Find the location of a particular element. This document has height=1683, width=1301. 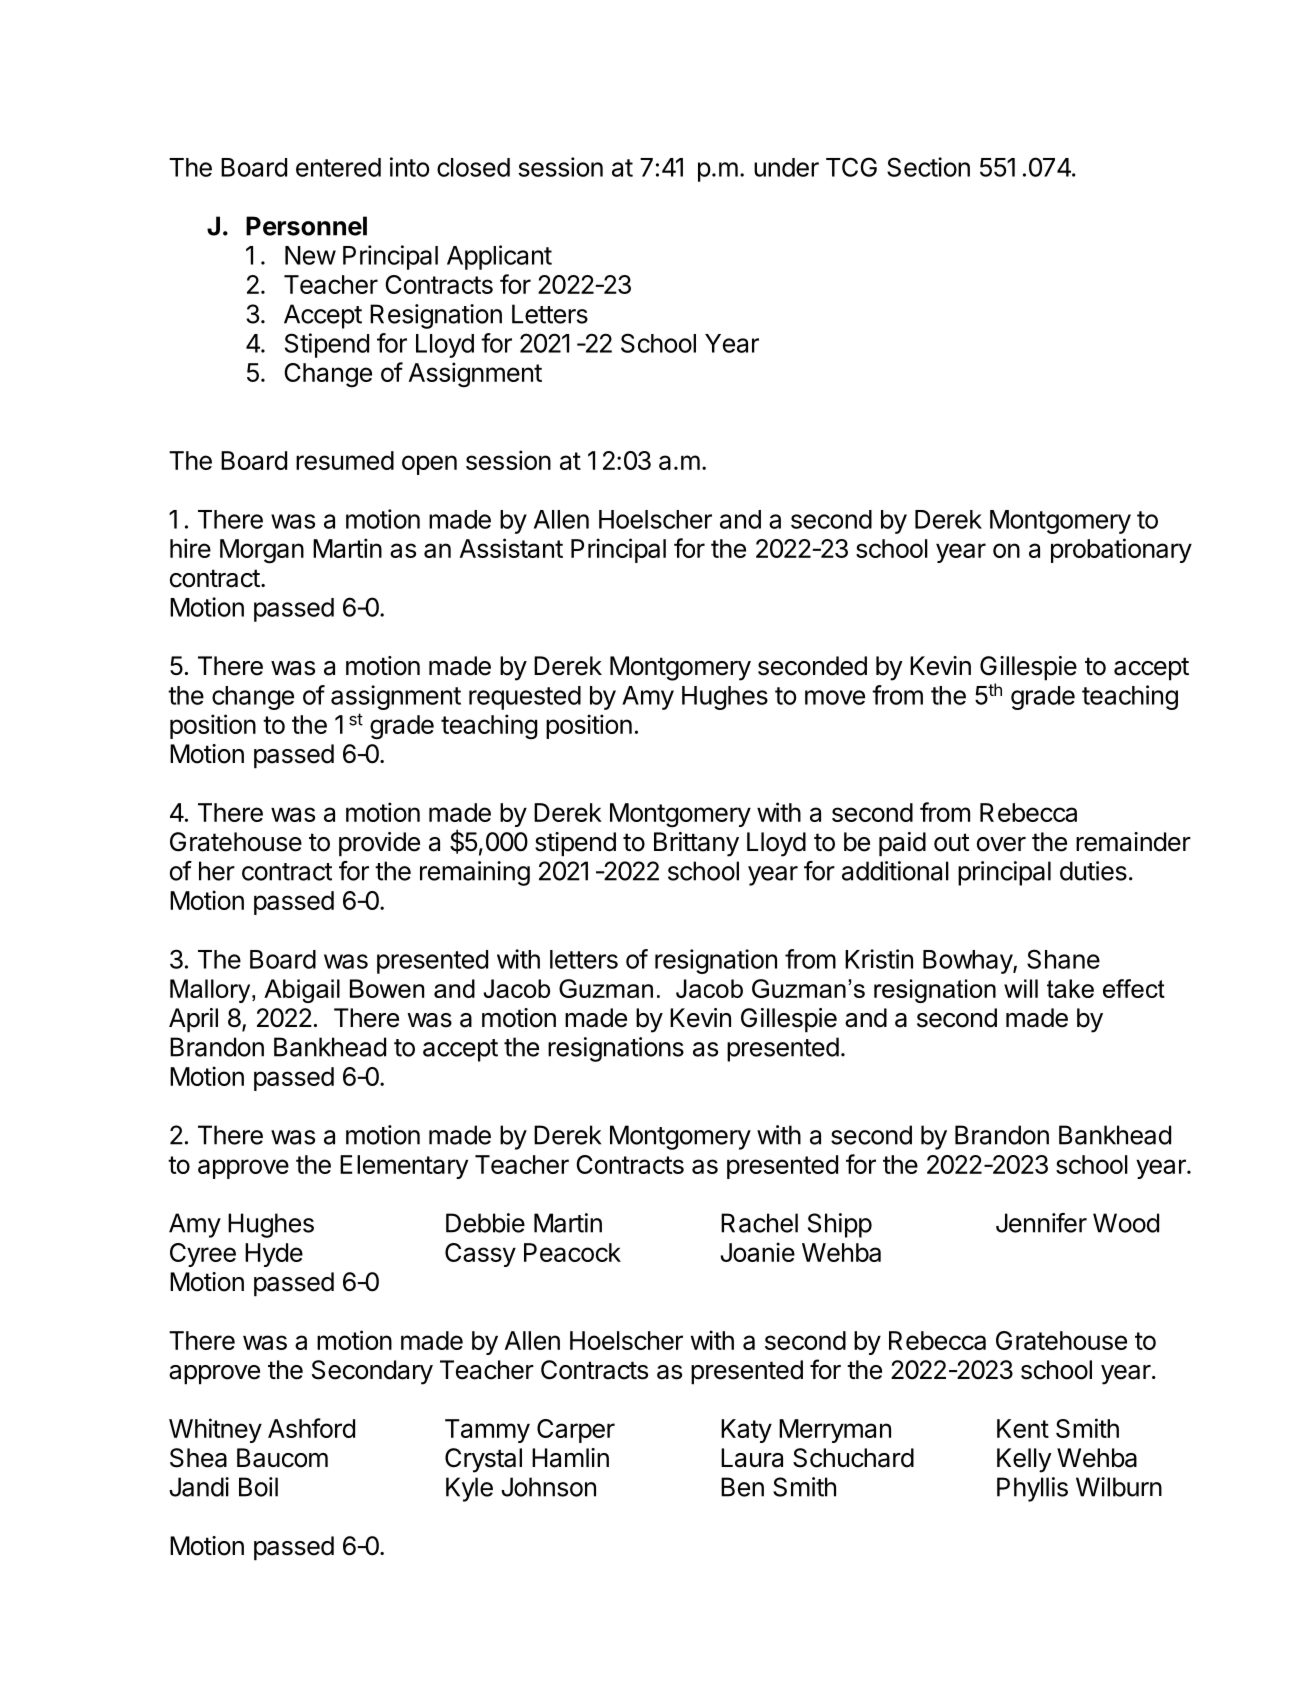

Brittany is located at coordinates (696, 844).
